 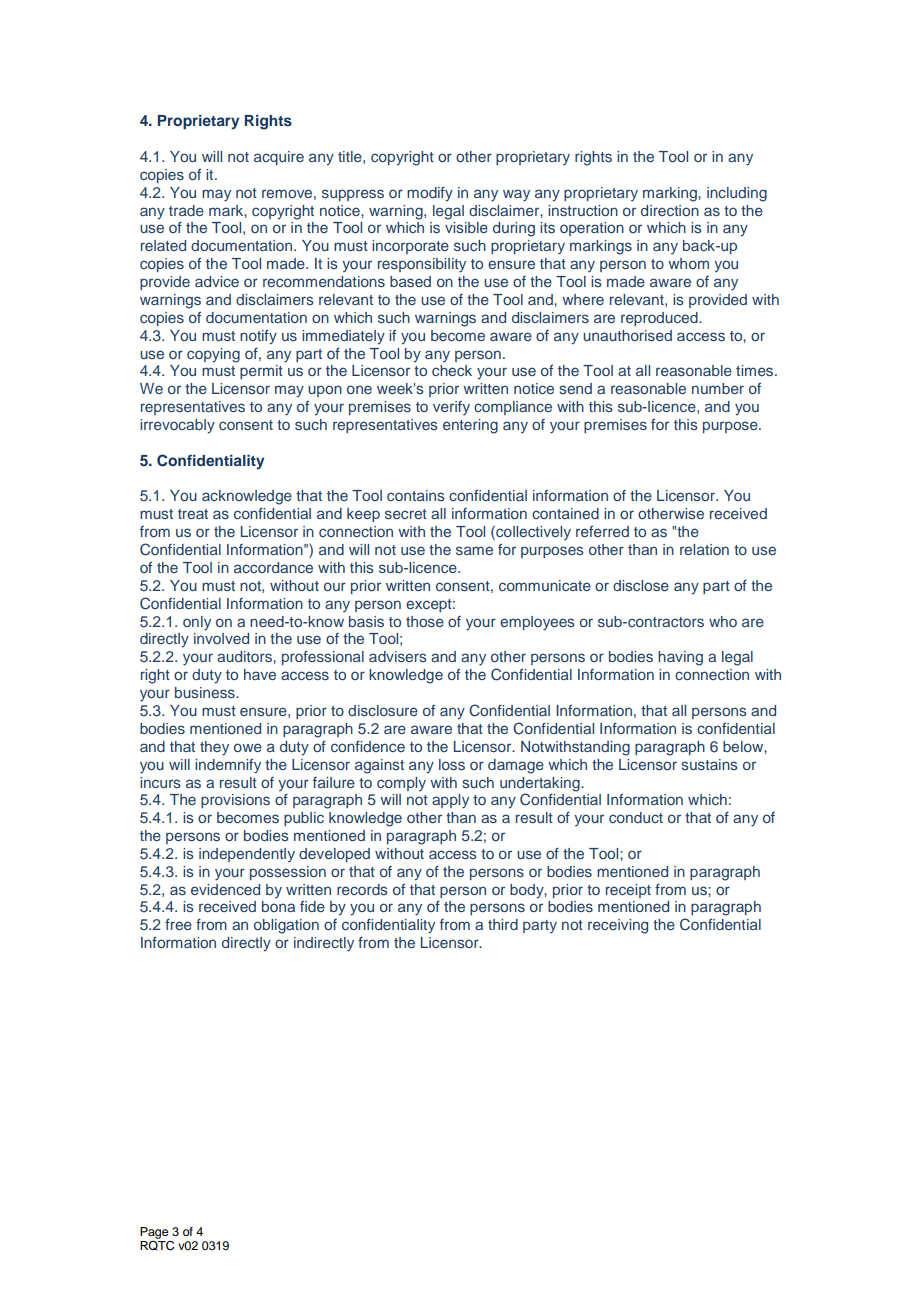 What do you see at coordinates (273, 567) in the image?
I see `accordance` at bounding box center [273, 567].
